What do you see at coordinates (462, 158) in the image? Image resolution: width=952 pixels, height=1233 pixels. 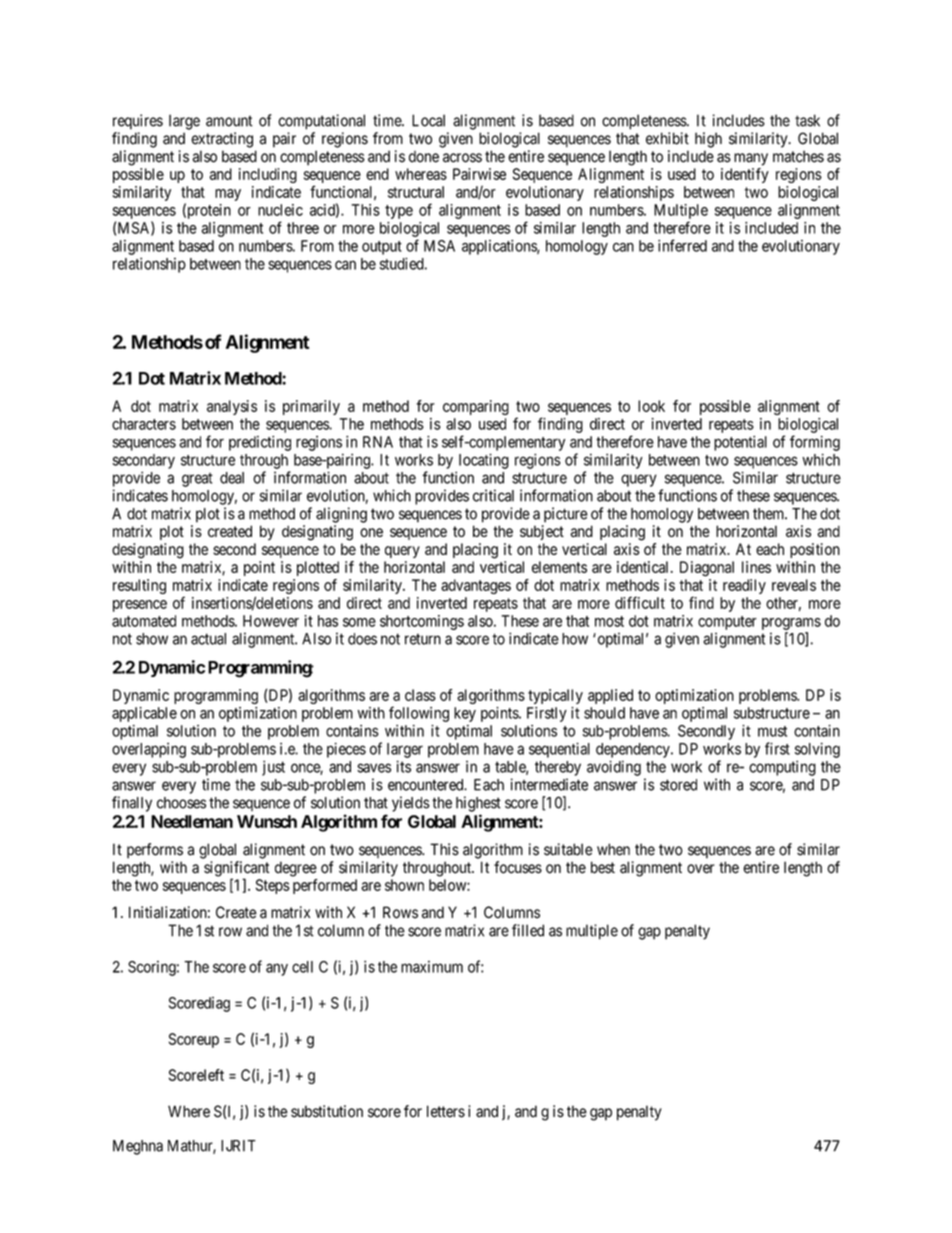 I see `across` at bounding box center [462, 158].
